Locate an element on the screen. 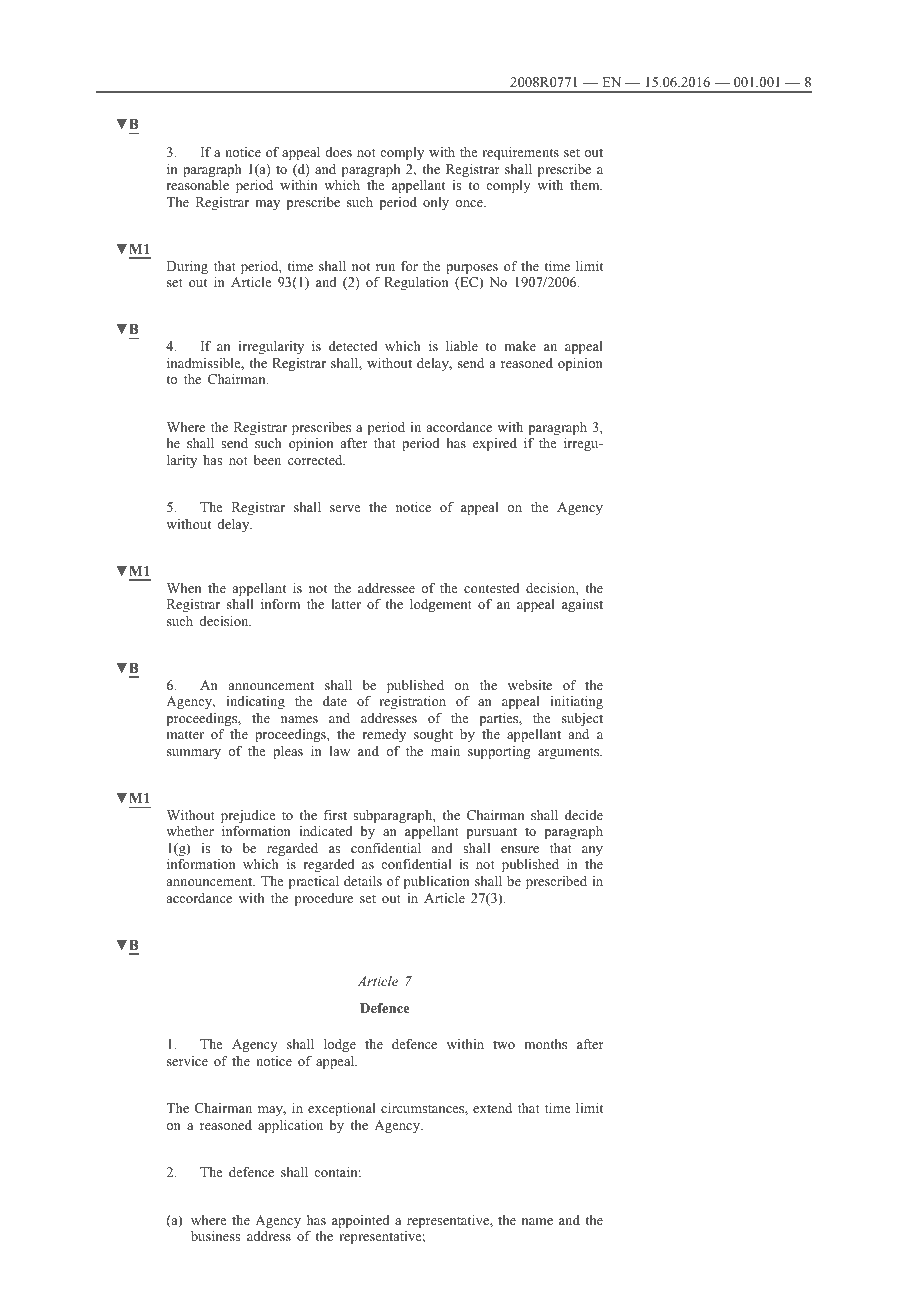 The image size is (924, 1308). requirements is located at coordinates (520, 153).
